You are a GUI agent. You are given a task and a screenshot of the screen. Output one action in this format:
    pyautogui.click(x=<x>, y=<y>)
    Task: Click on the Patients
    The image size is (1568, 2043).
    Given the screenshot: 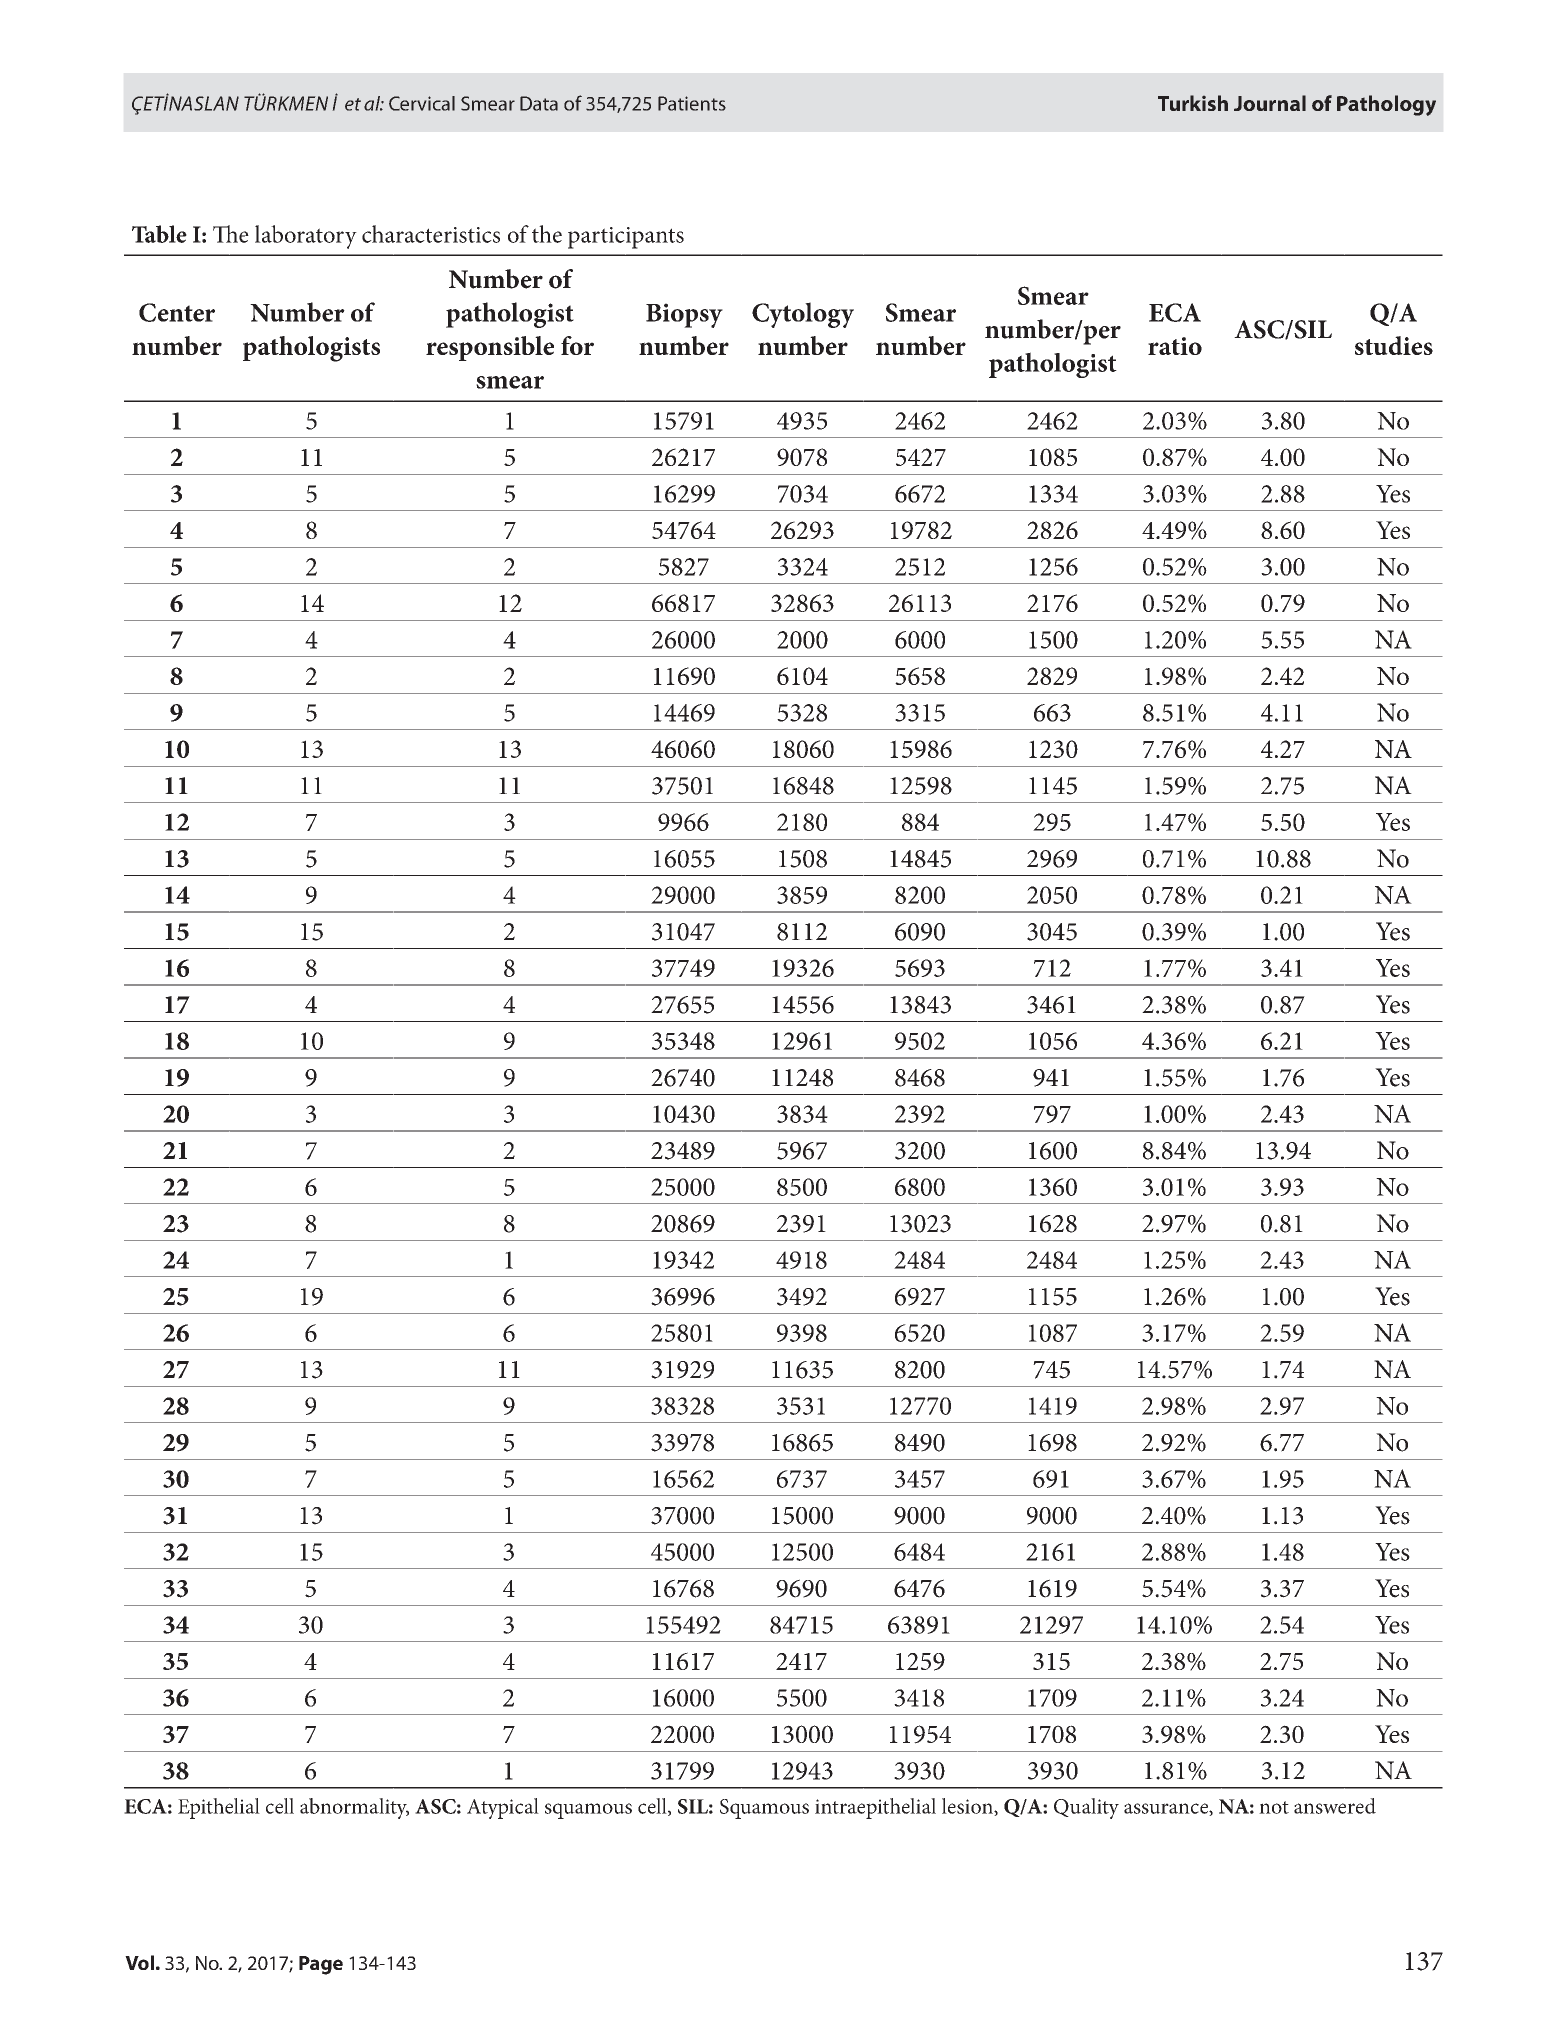 What is the action you would take?
    pyautogui.click(x=692, y=103)
